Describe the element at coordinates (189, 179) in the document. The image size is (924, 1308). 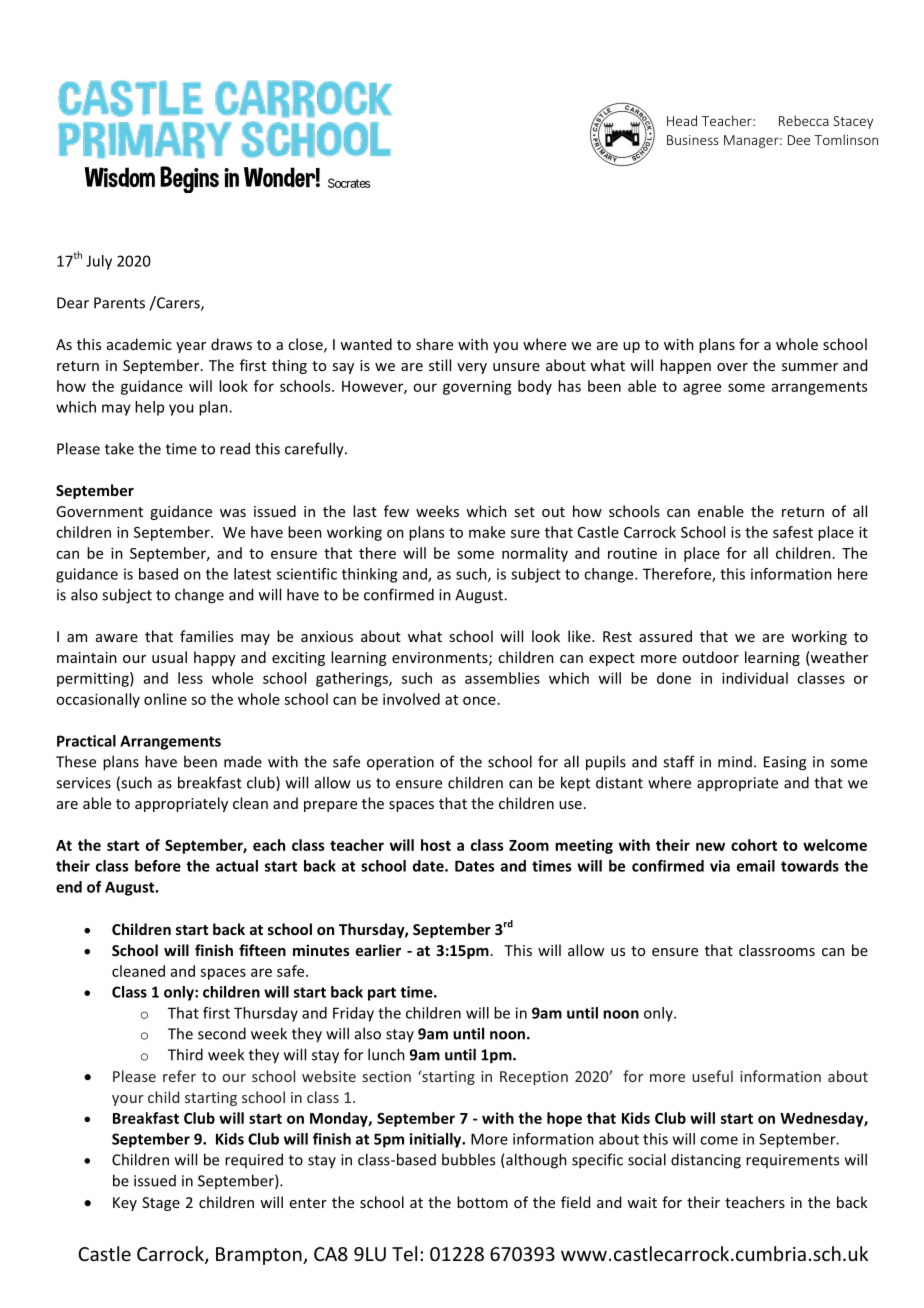
I see `Begins` at that location.
